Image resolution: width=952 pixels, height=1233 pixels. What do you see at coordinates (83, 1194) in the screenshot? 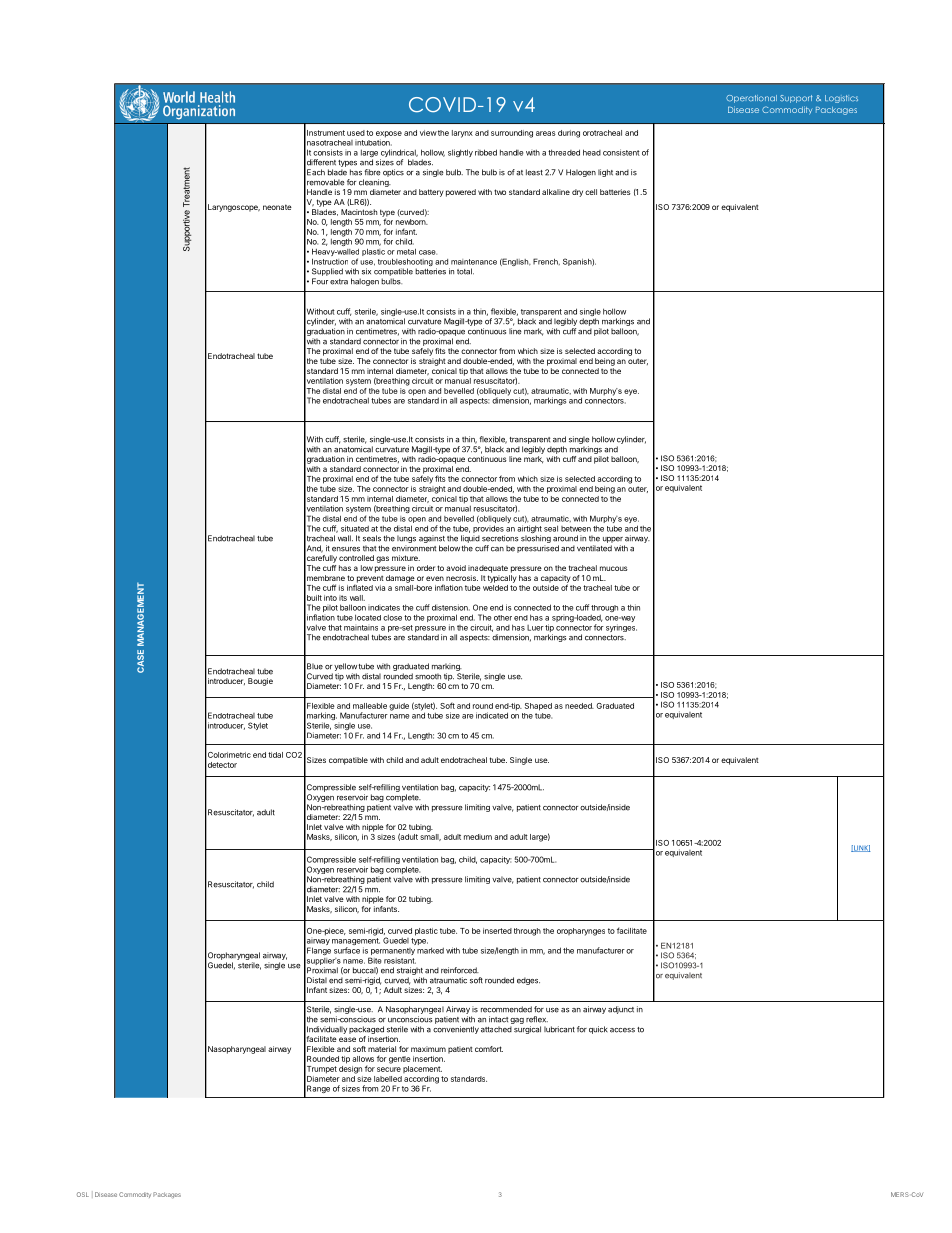
I see `OSL` at bounding box center [83, 1194].
